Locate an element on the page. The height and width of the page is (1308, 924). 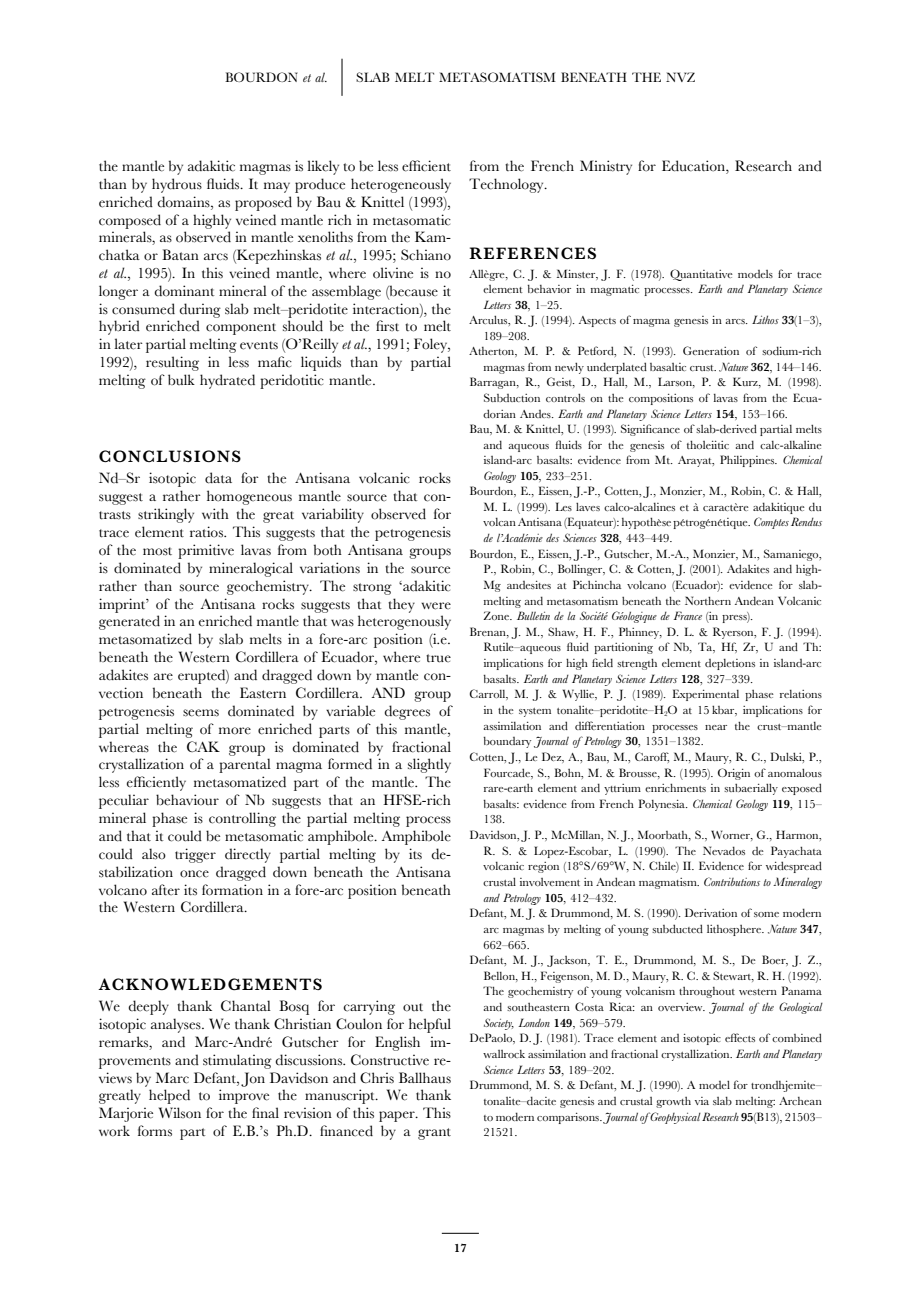
bulk is located at coordinates (181, 379).
